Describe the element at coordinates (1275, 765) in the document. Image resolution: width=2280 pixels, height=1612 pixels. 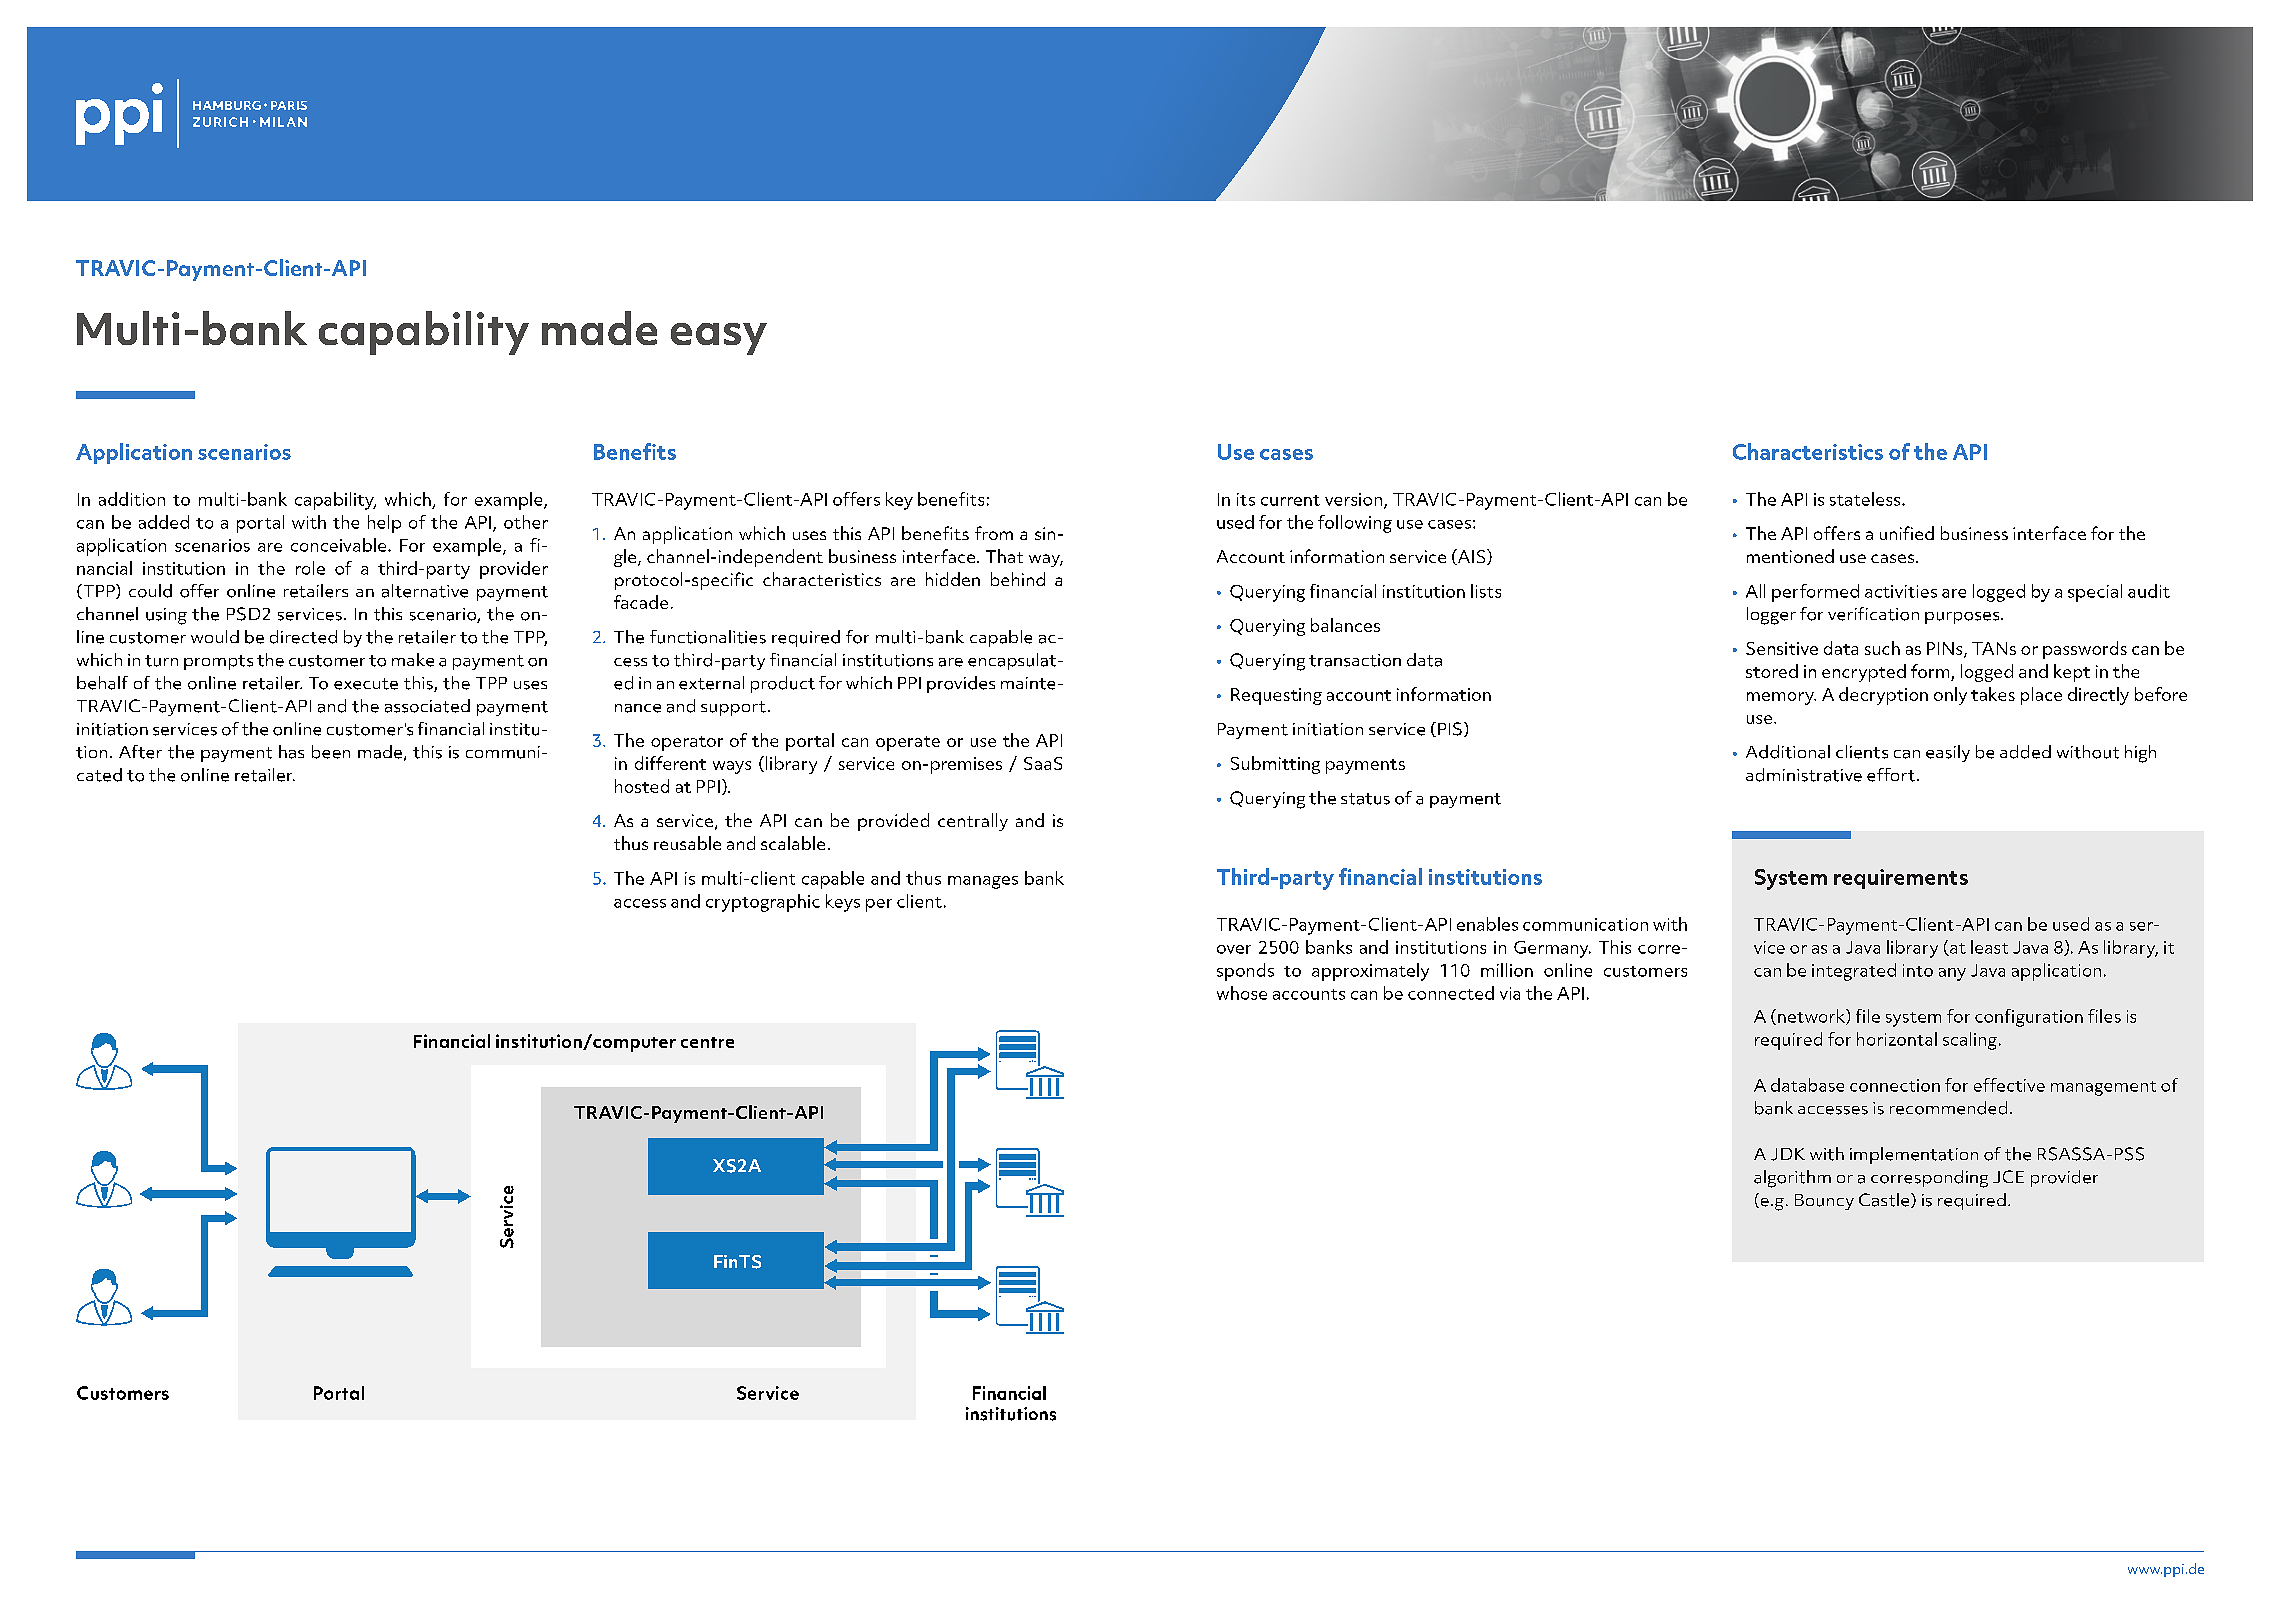
I see `Submitting` at that location.
